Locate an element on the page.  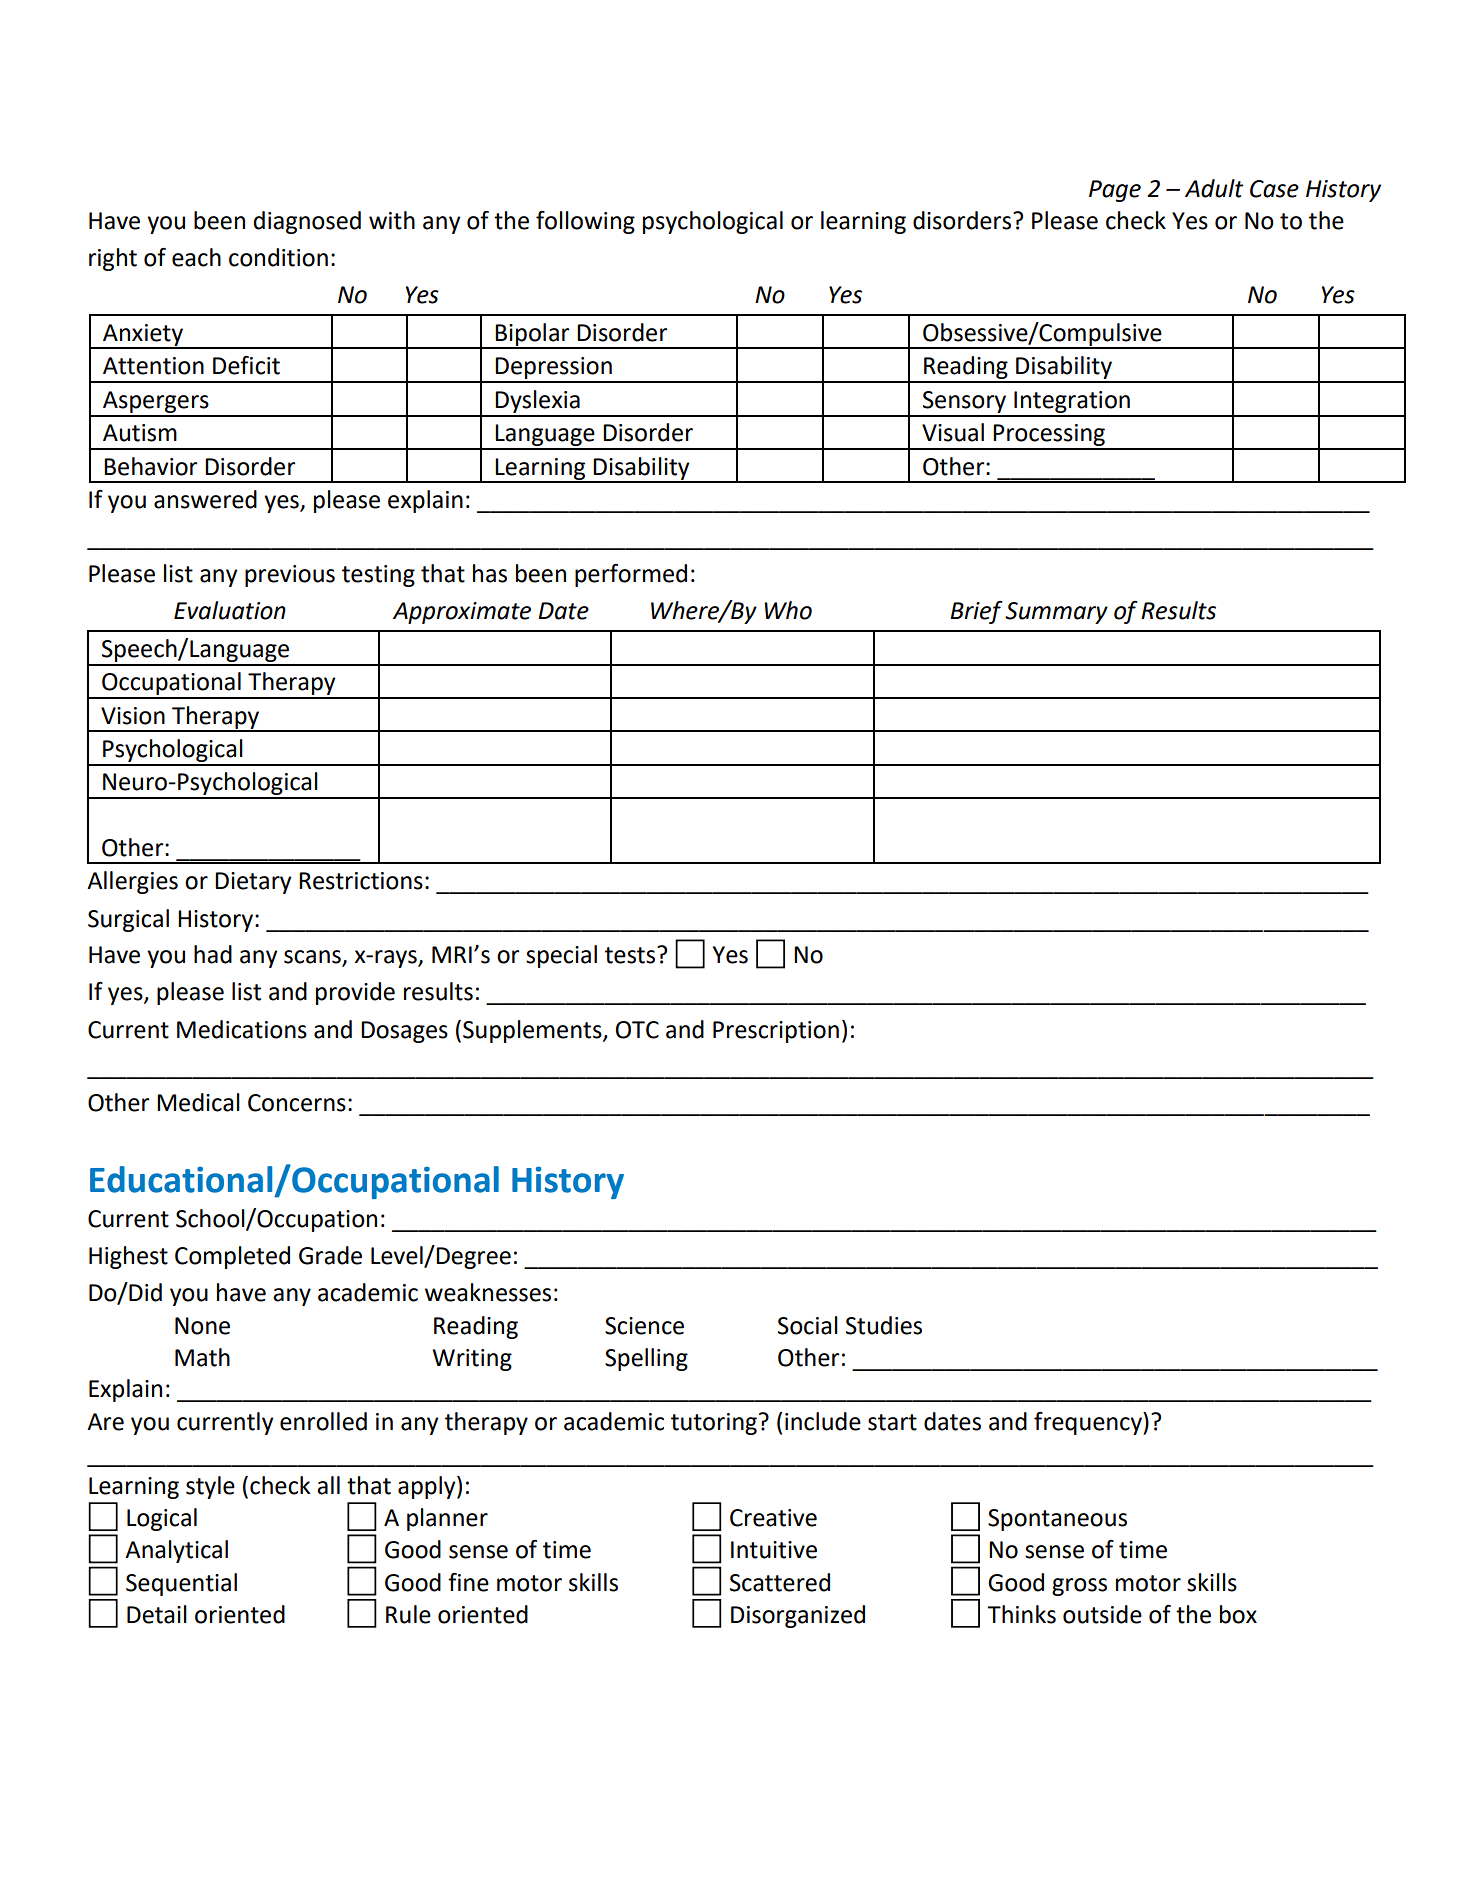
Completed is located at coordinates (232, 1257).
